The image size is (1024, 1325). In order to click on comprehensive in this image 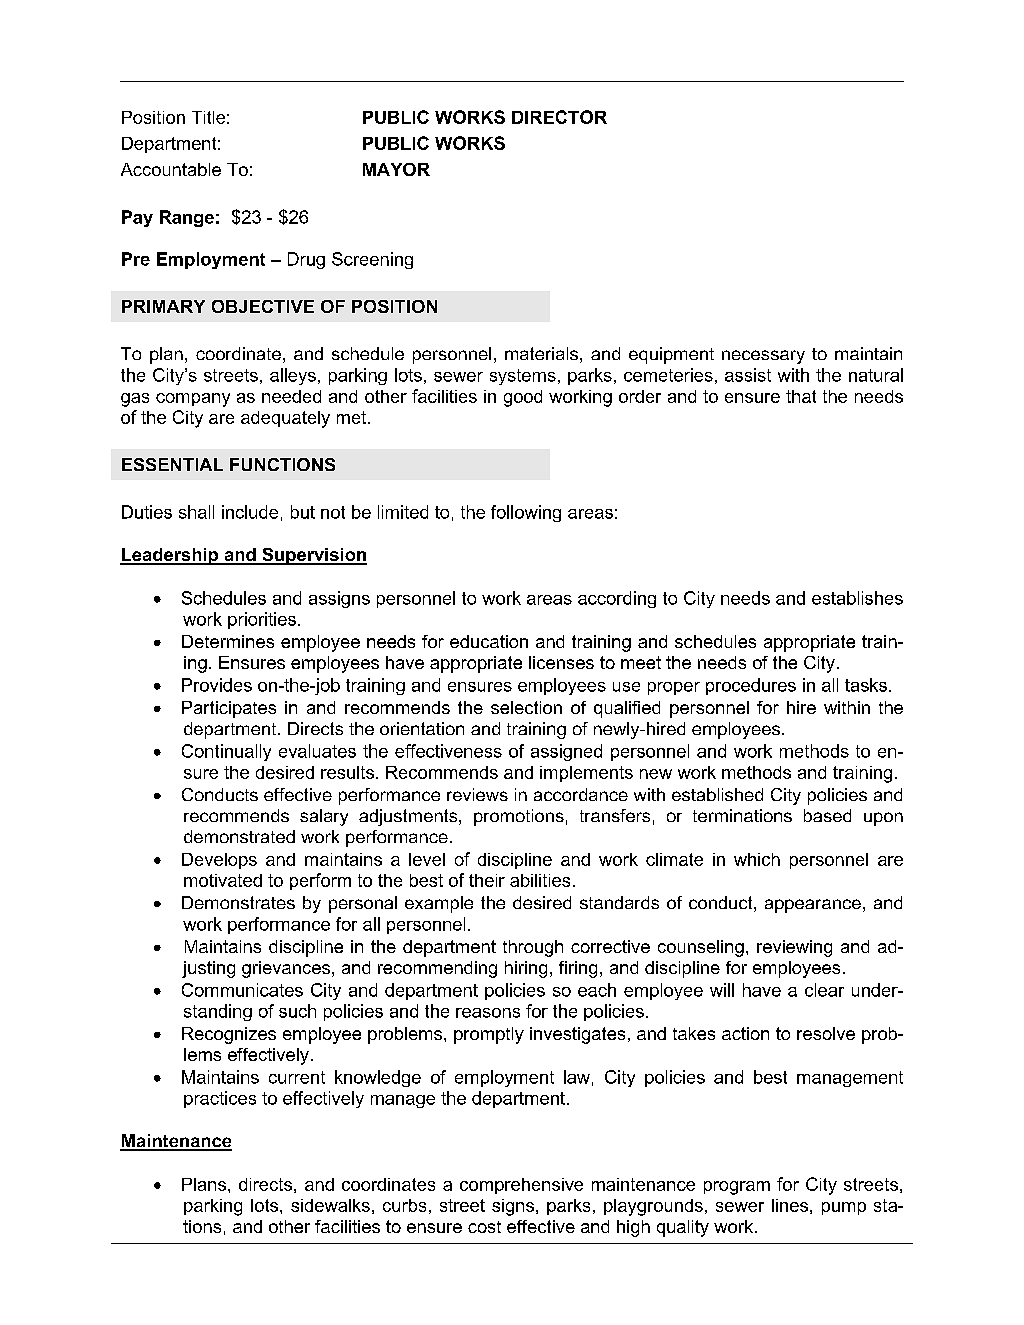, I will do `click(521, 1186)`.
